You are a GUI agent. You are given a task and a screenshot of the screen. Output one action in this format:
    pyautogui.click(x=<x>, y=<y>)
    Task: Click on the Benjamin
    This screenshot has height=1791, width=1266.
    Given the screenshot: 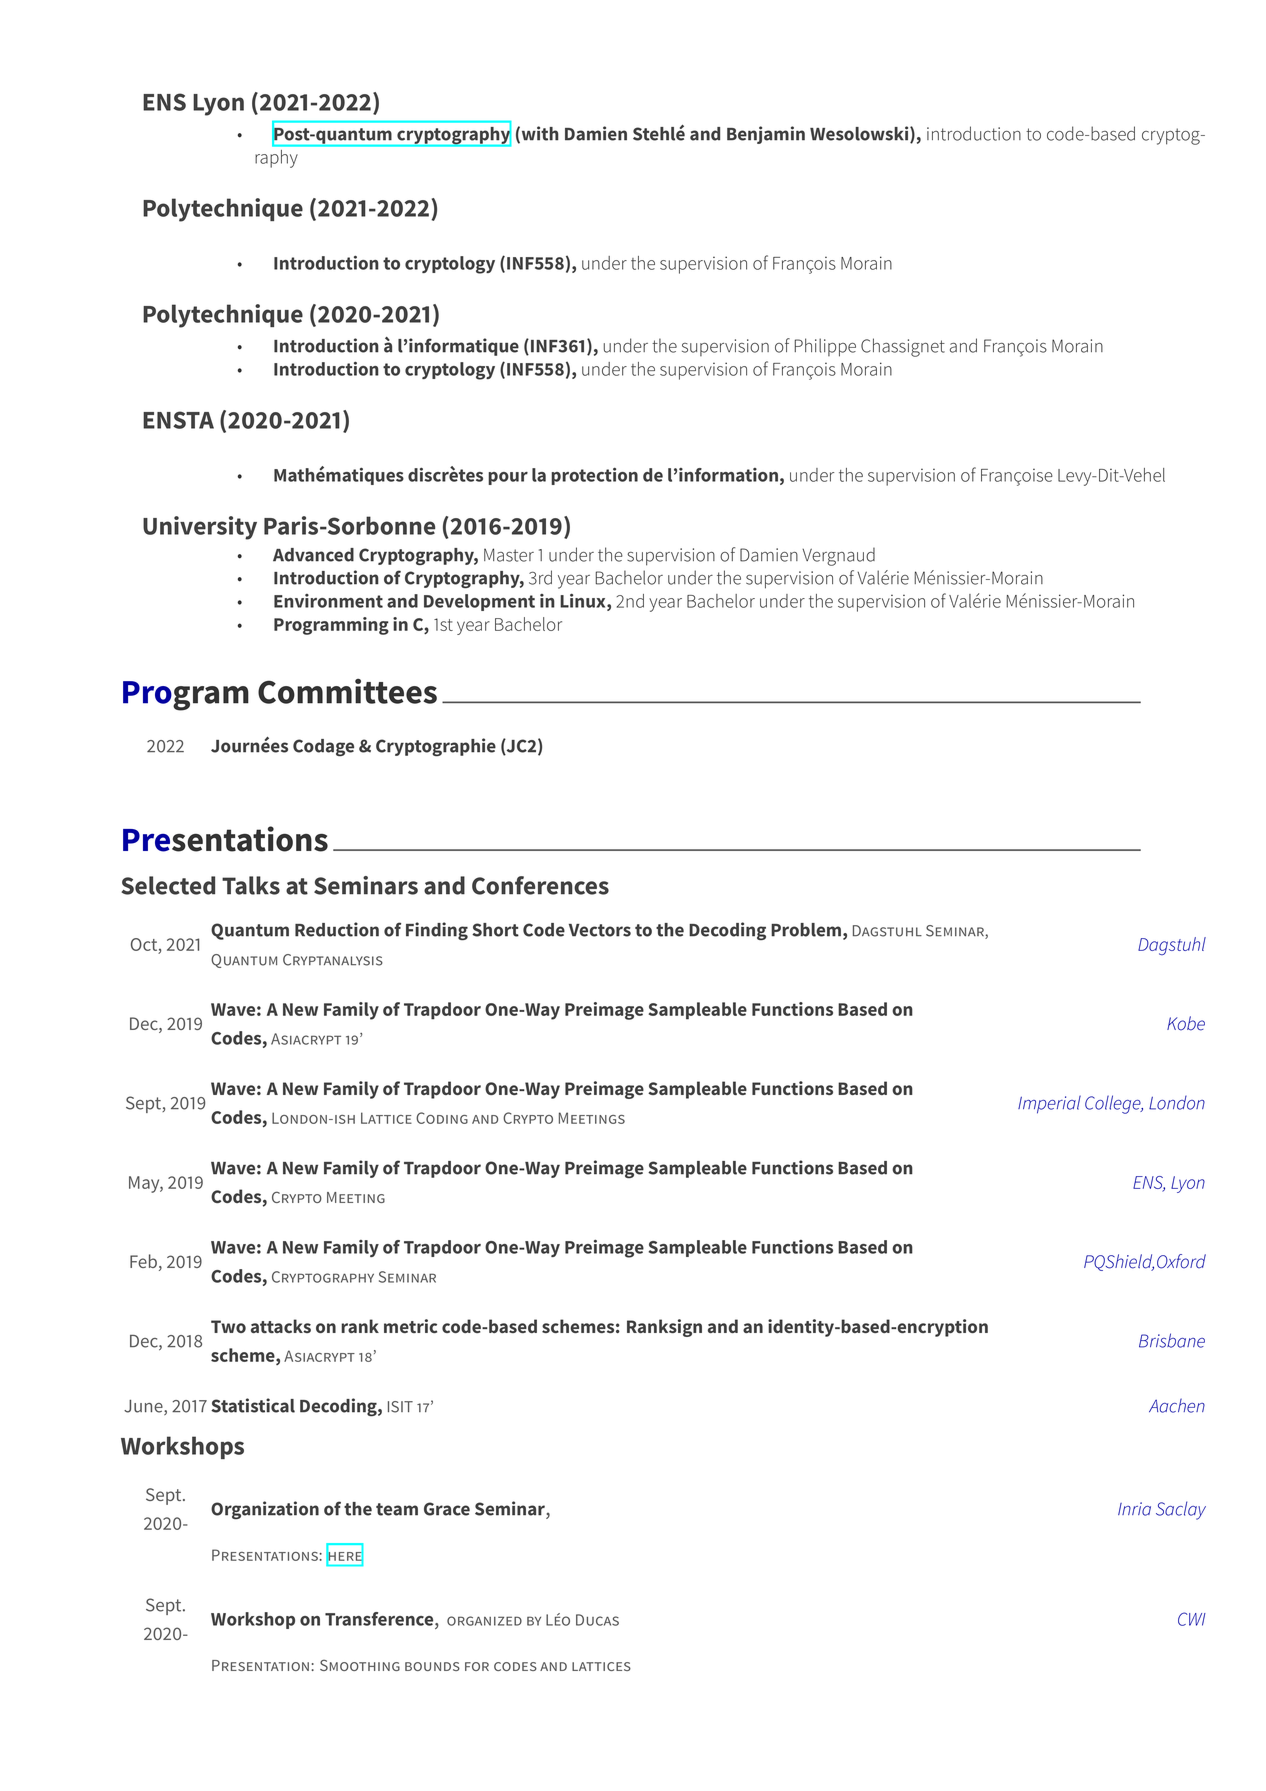 What is the action you would take?
    pyautogui.click(x=766, y=135)
